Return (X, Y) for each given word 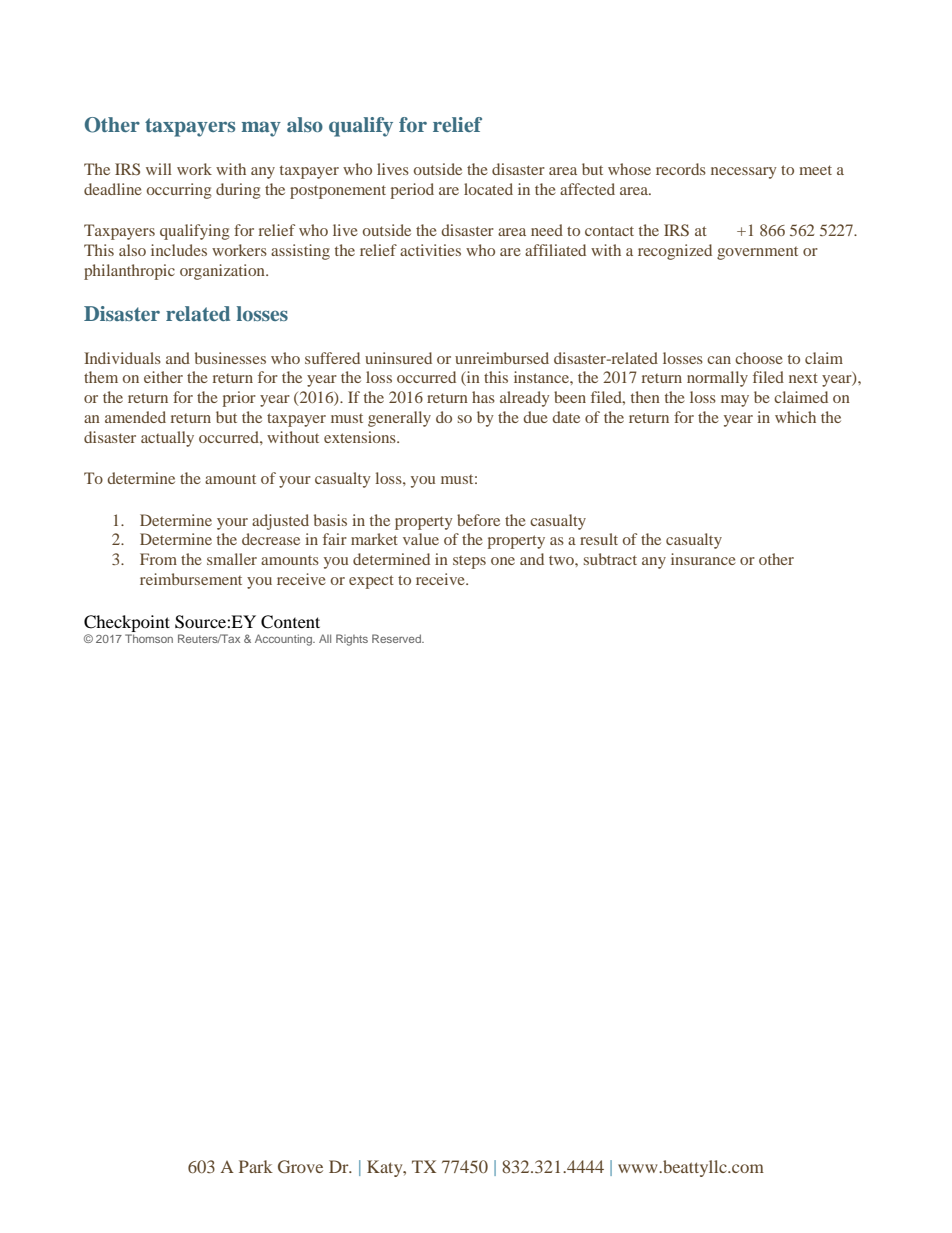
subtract (610, 559)
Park (256, 1166)
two (562, 560)
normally (717, 379)
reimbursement (191, 579)
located (488, 189)
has (483, 397)
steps (469, 562)
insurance (703, 559)
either (163, 377)
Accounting (284, 640)
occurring (179, 191)
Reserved (397, 638)
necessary (744, 173)
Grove (300, 1167)
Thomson (149, 638)
